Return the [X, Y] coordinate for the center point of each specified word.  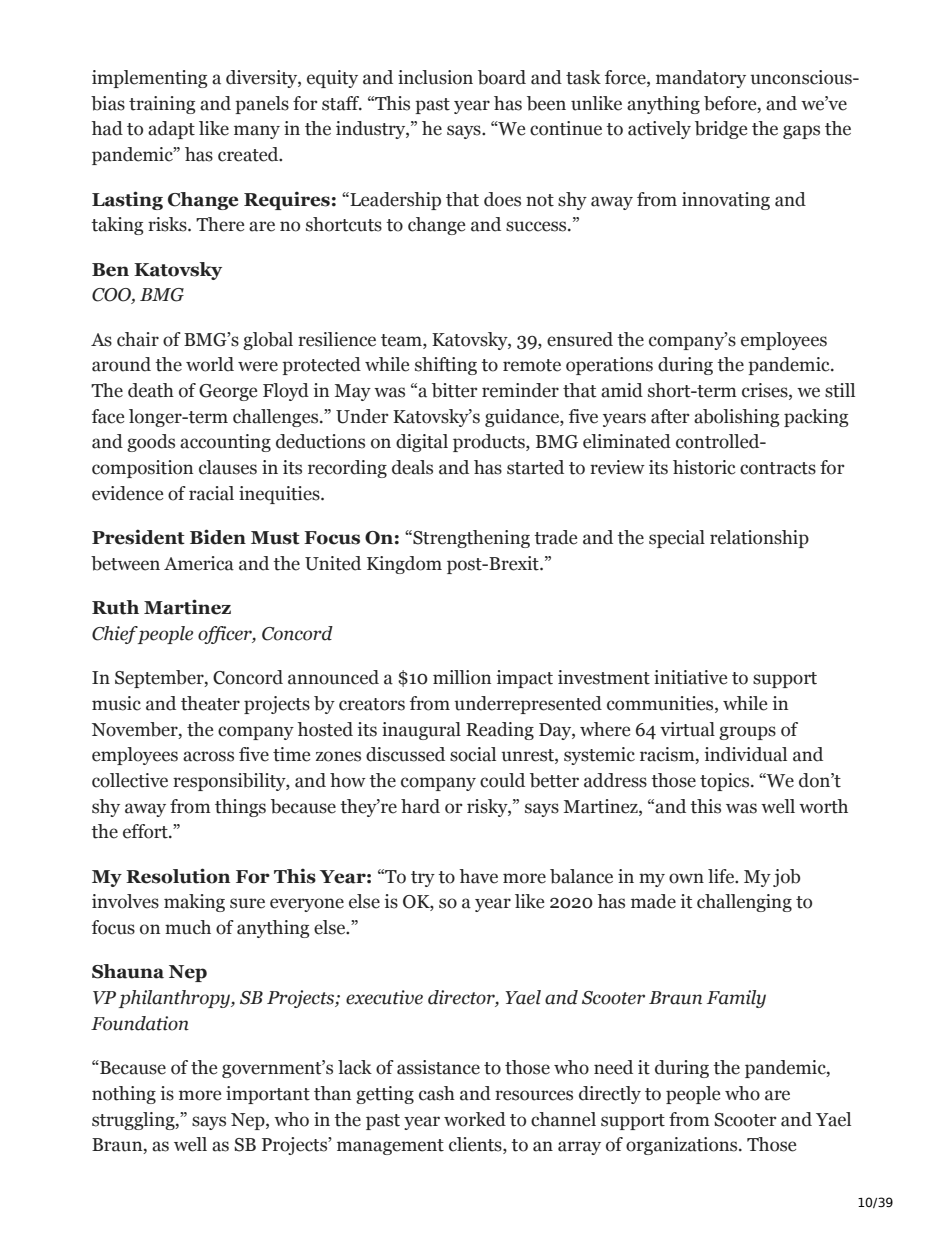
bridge [721, 130]
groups [747, 733]
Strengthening [470, 539]
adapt [171, 130]
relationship [759, 539]
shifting [446, 366]
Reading [500, 731]
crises [766, 391]
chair [138, 339]
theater [210, 703]
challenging [744, 903]
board [502, 77]
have [478, 876]
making [194, 903]
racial [211, 493]
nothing [124, 1095]
